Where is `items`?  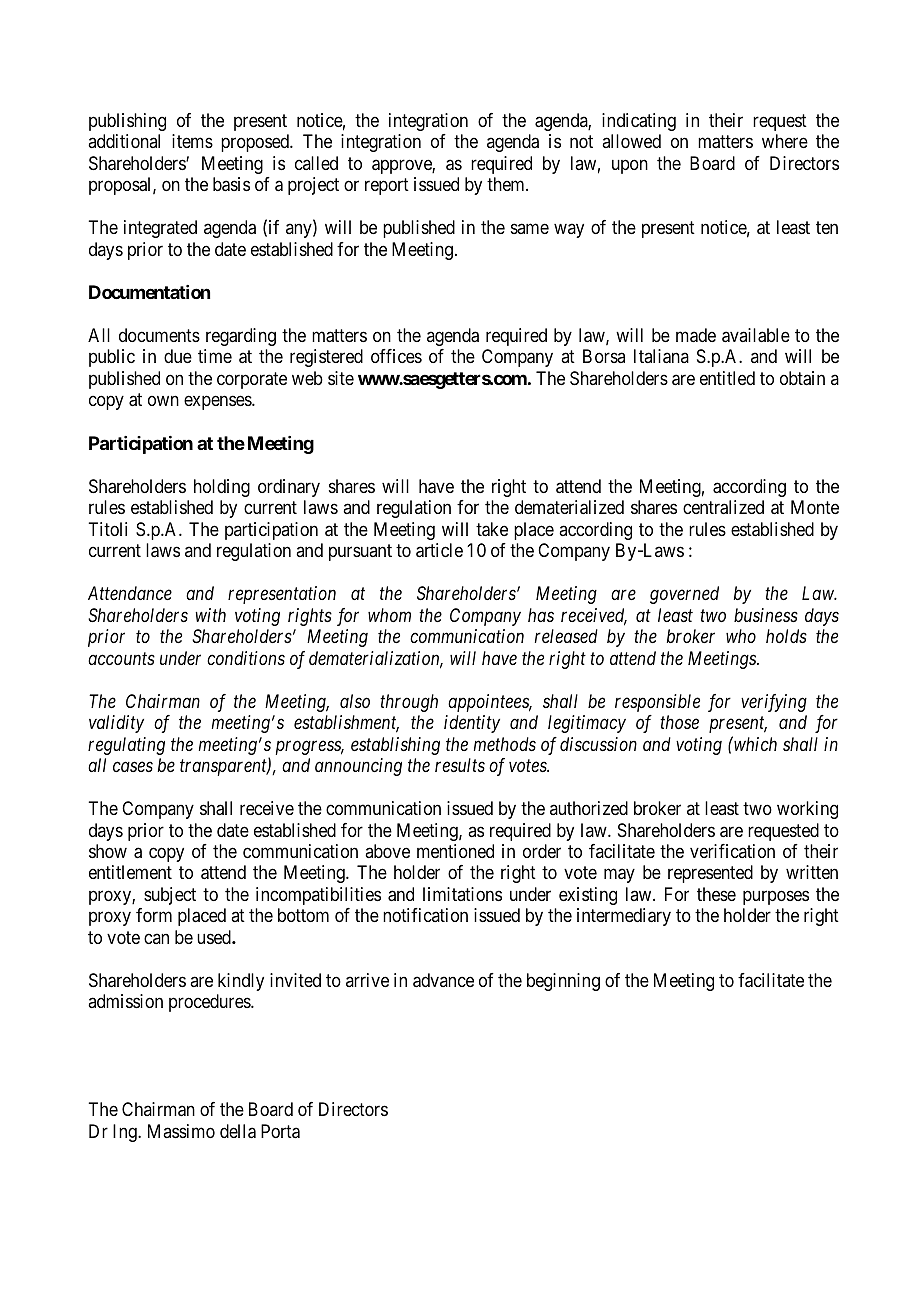 items is located at coordinates (192, 141).
